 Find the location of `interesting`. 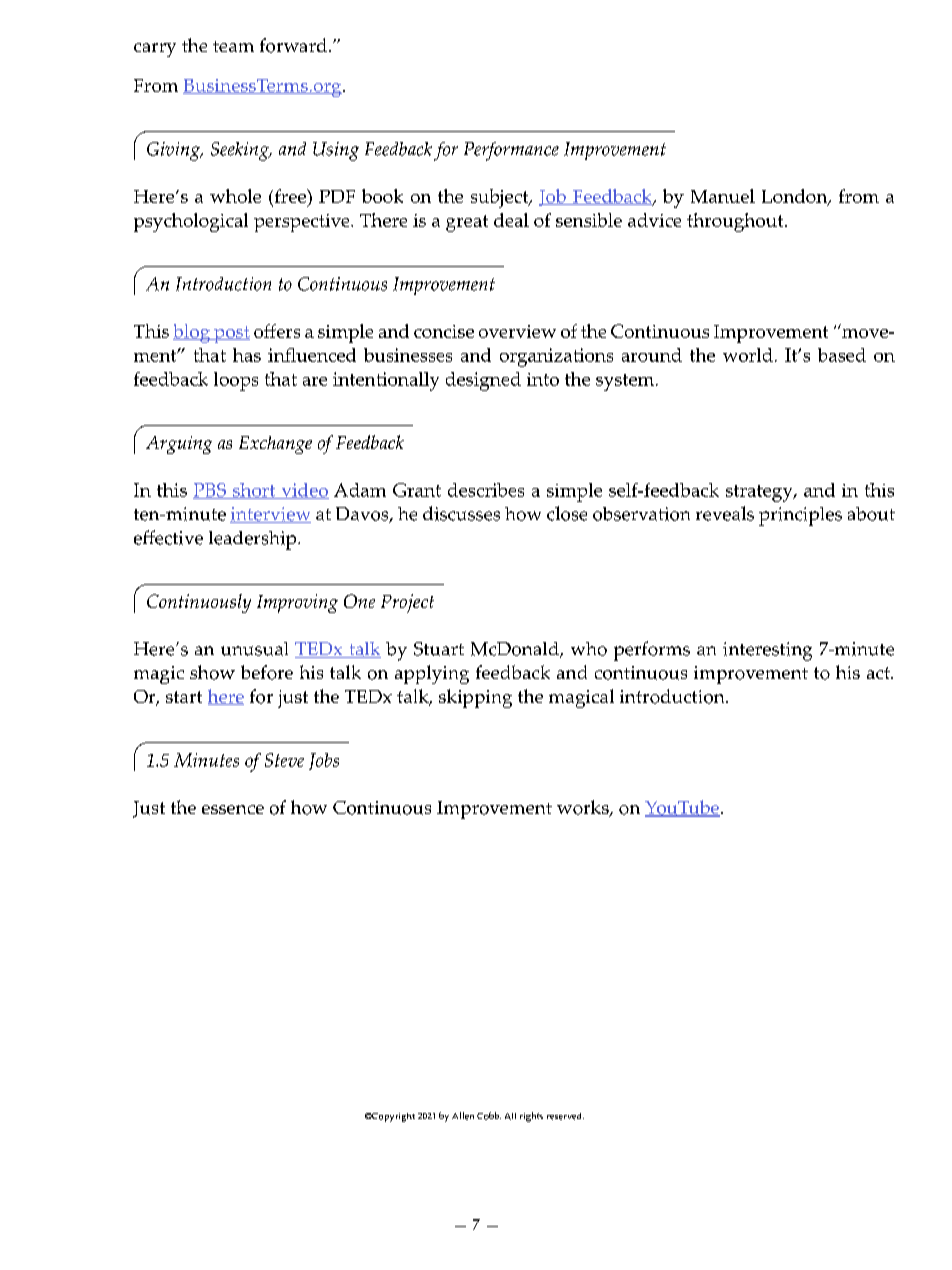

interesting is located at coordinates (767, 651).
